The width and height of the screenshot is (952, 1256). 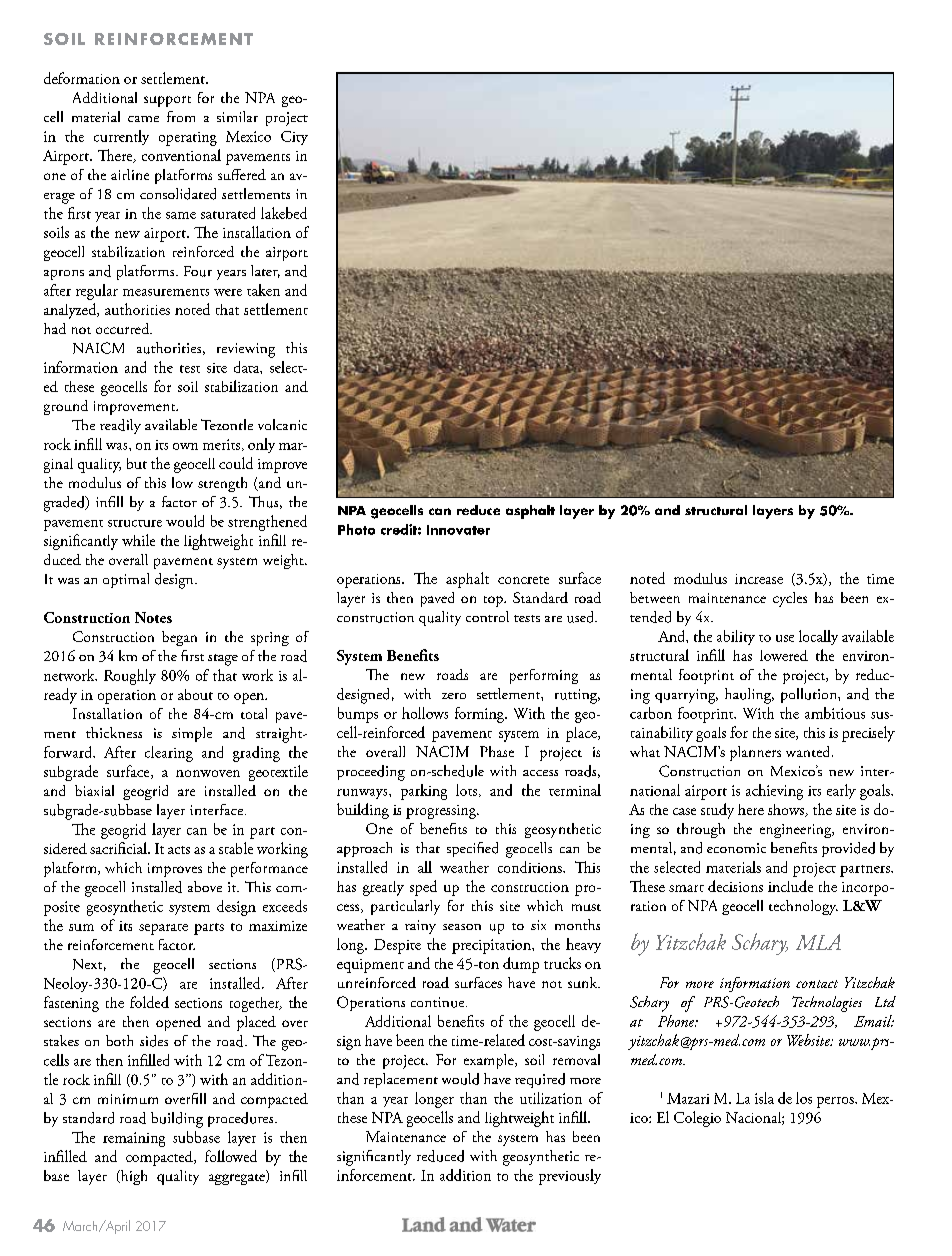 I want to click on control, so click(x=487, y=616).
